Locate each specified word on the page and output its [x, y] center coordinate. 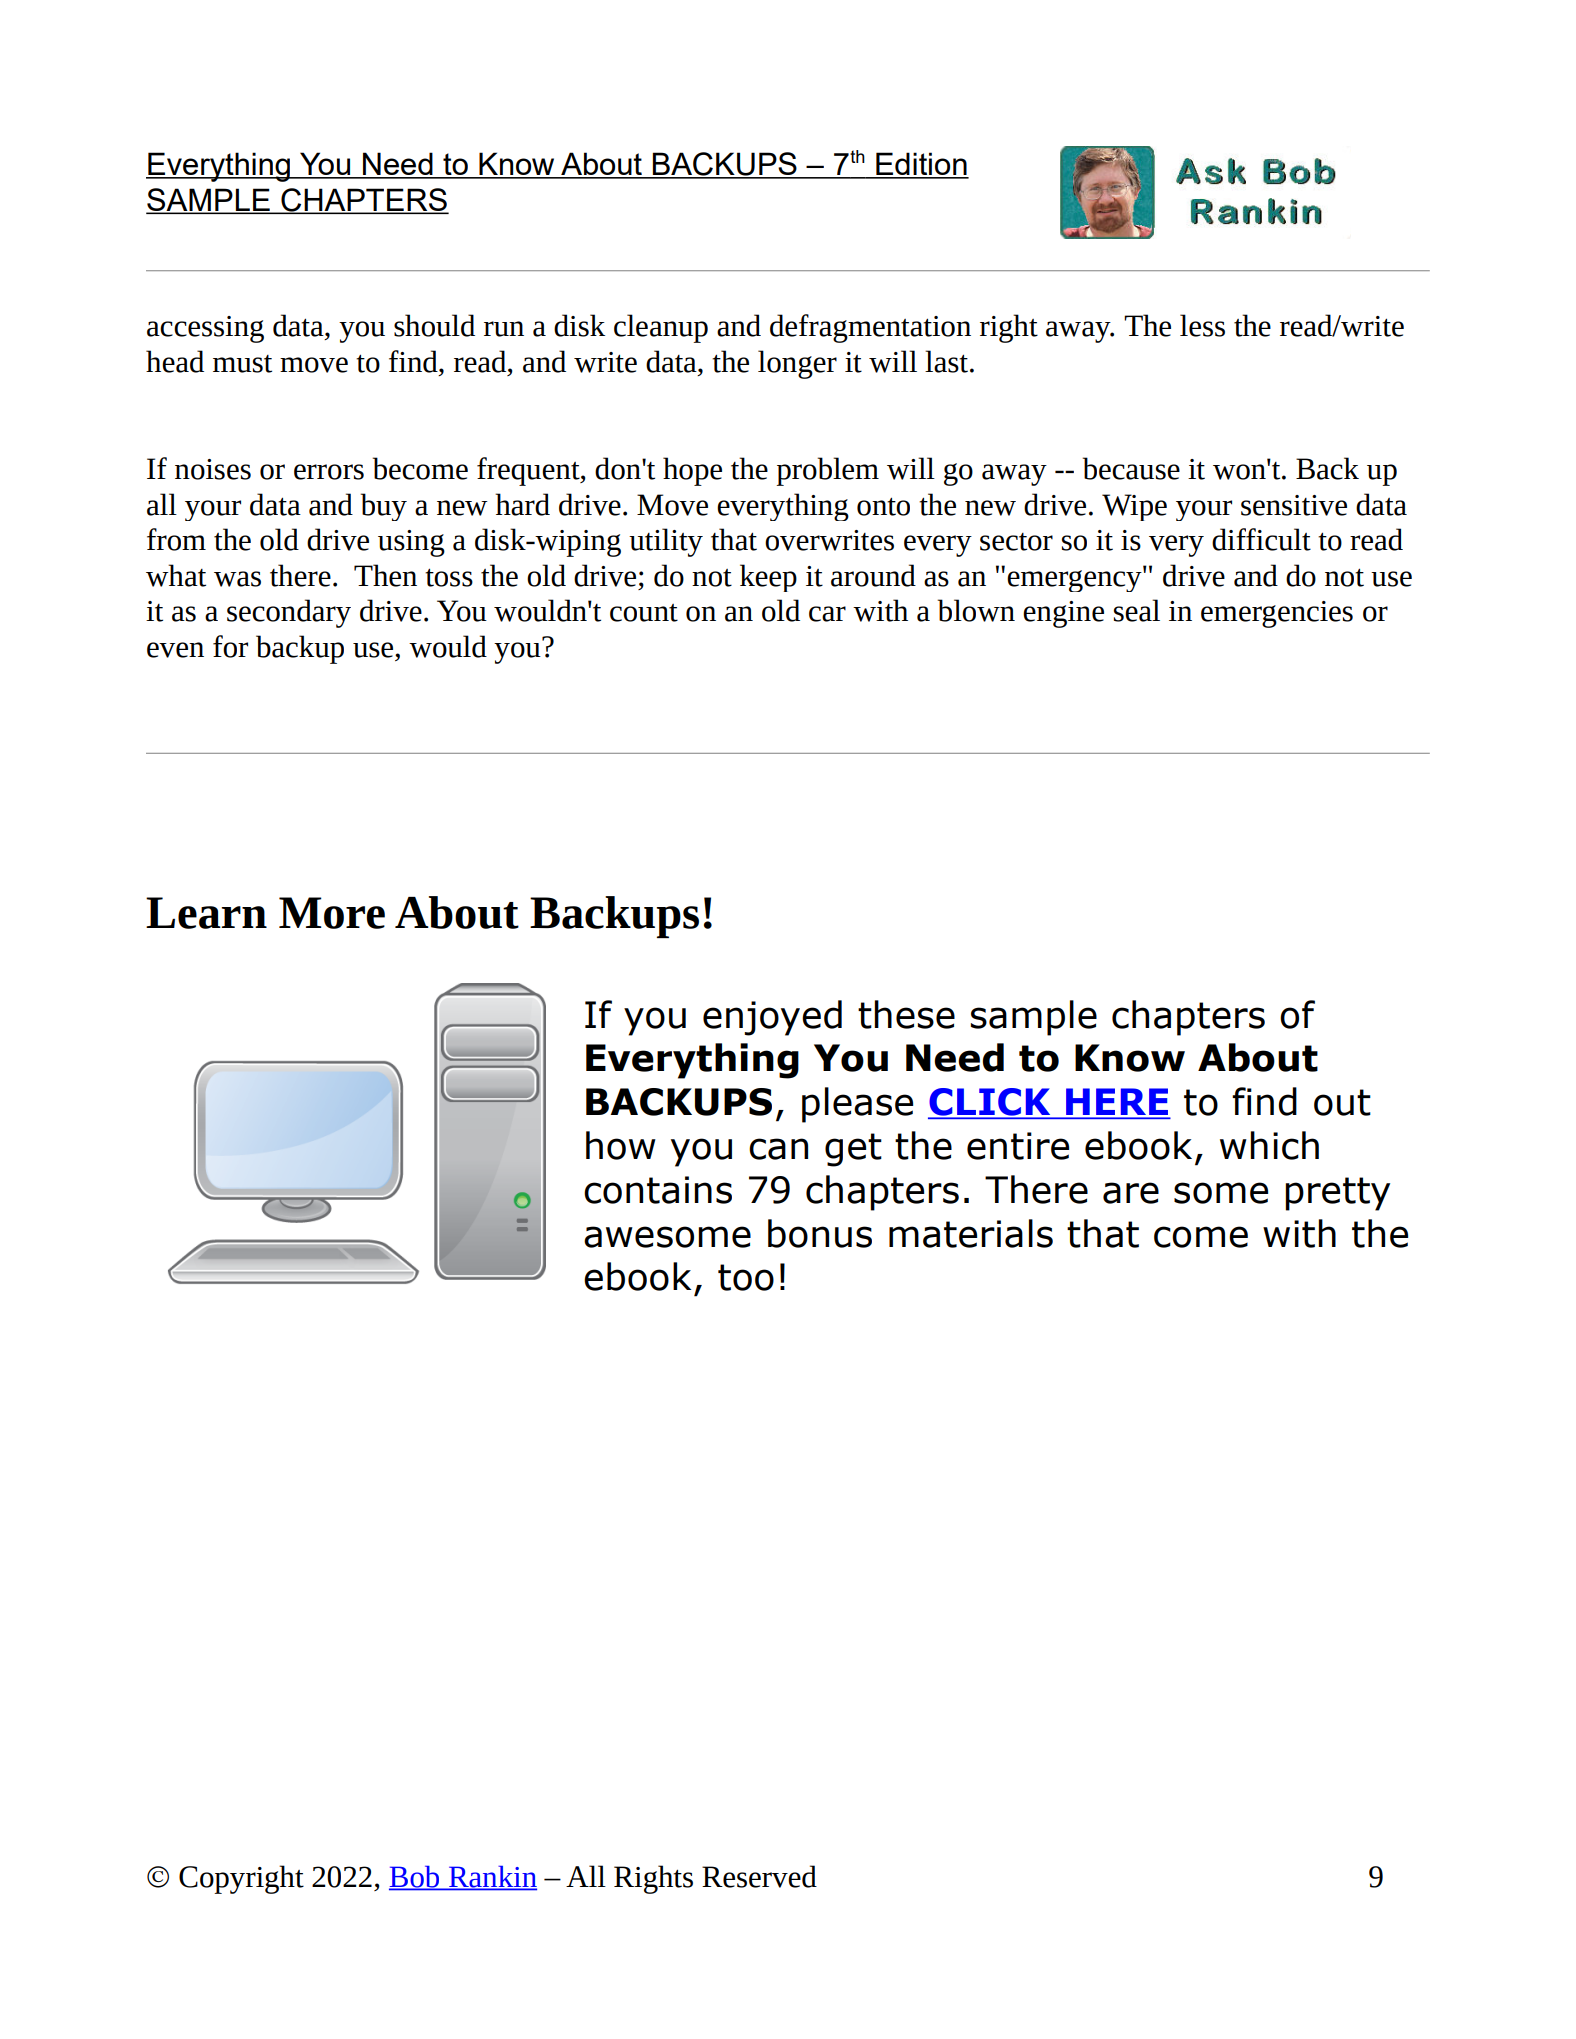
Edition [921, 165]
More [332, 913]
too [746, 1277]
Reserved [759, 1876]
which [1269, 1145]
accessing [205, 329]
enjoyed [772, 1018]
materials [971, 1233]
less [1202, 325]
